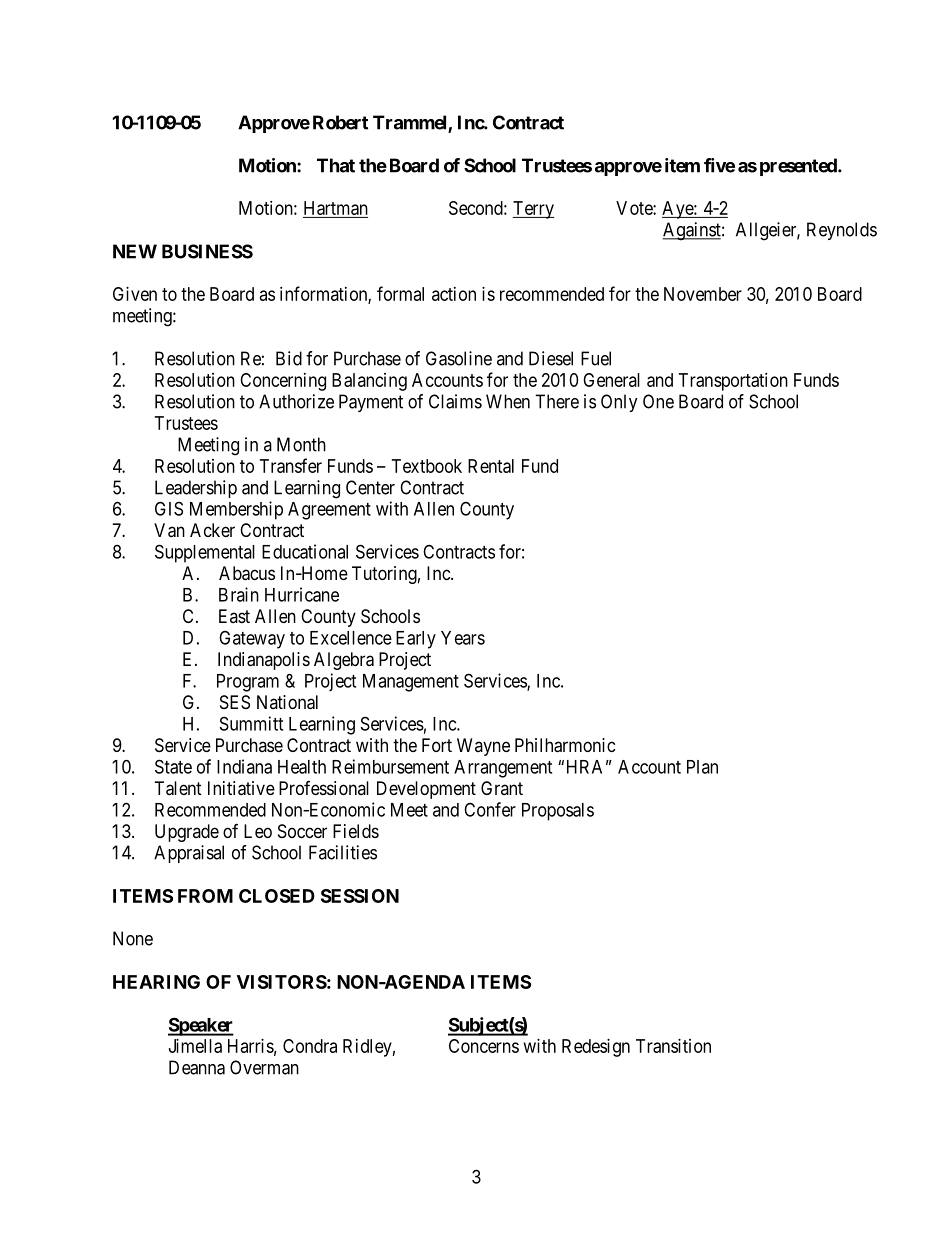  Describe the element at coordinates (673, 1046) in the screenshot. I see `Transition` at that location.
